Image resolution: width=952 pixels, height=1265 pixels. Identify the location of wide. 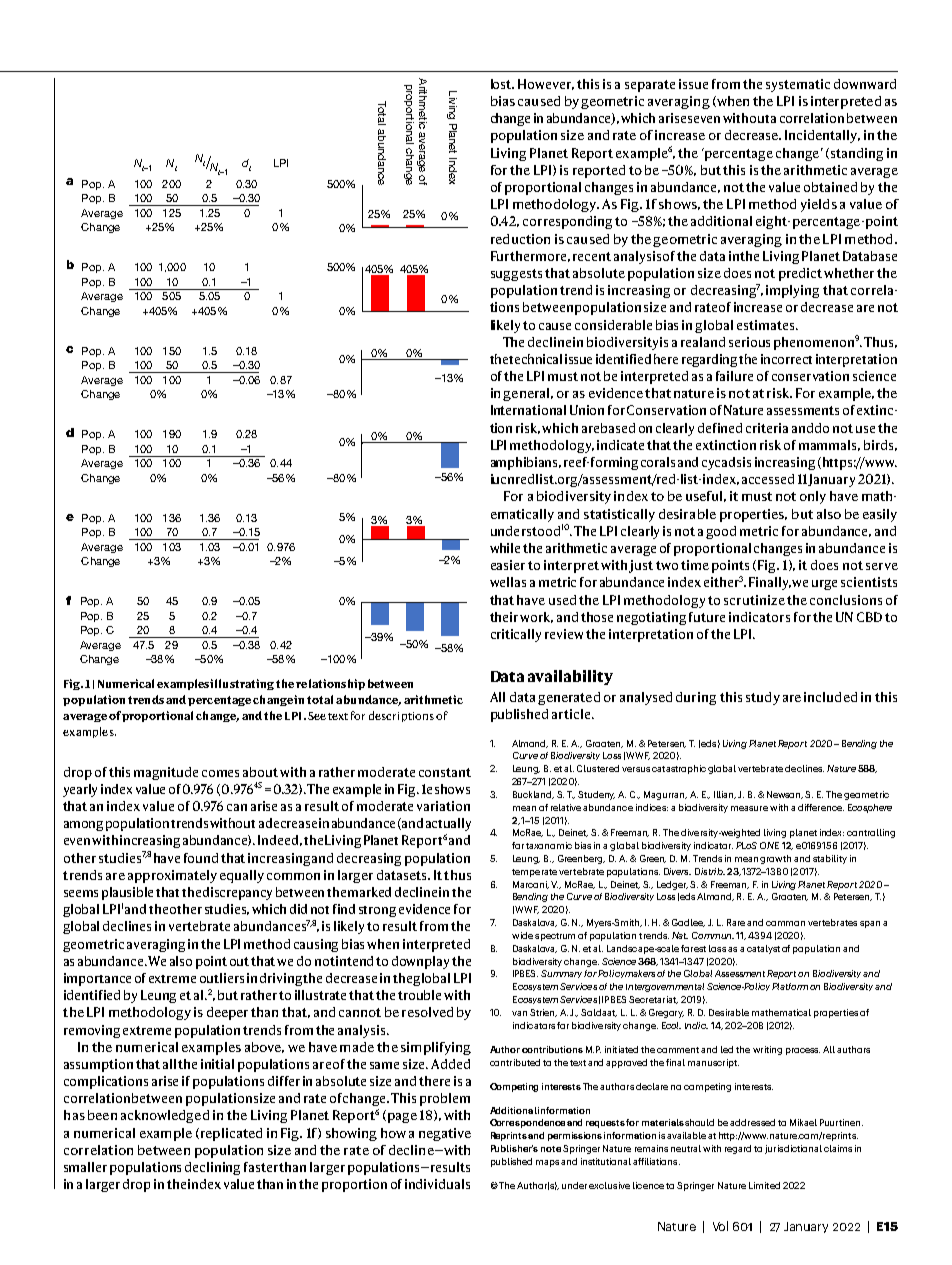
(522, 935).
